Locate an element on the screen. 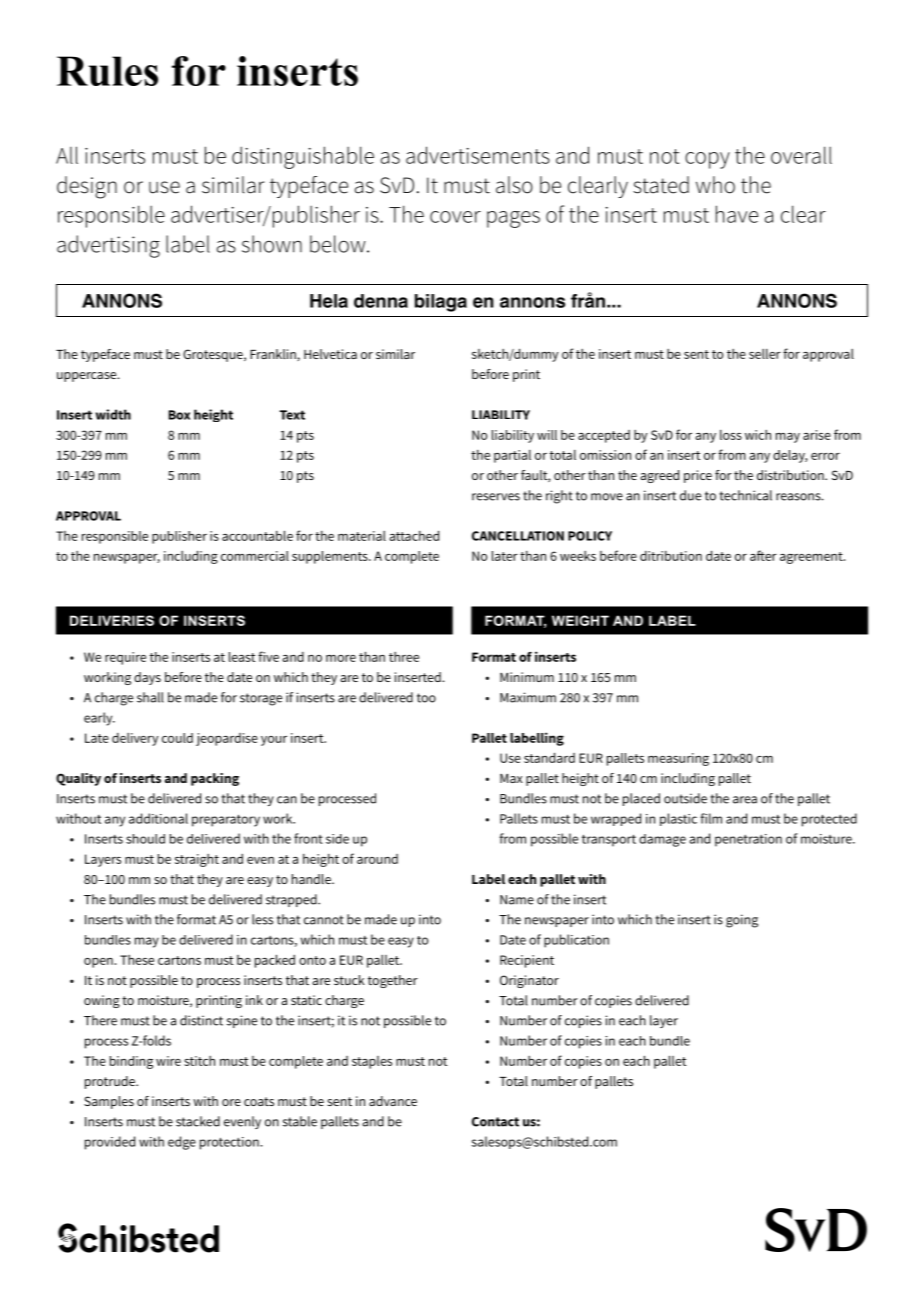  Box is located at coordinates (179, 415).
